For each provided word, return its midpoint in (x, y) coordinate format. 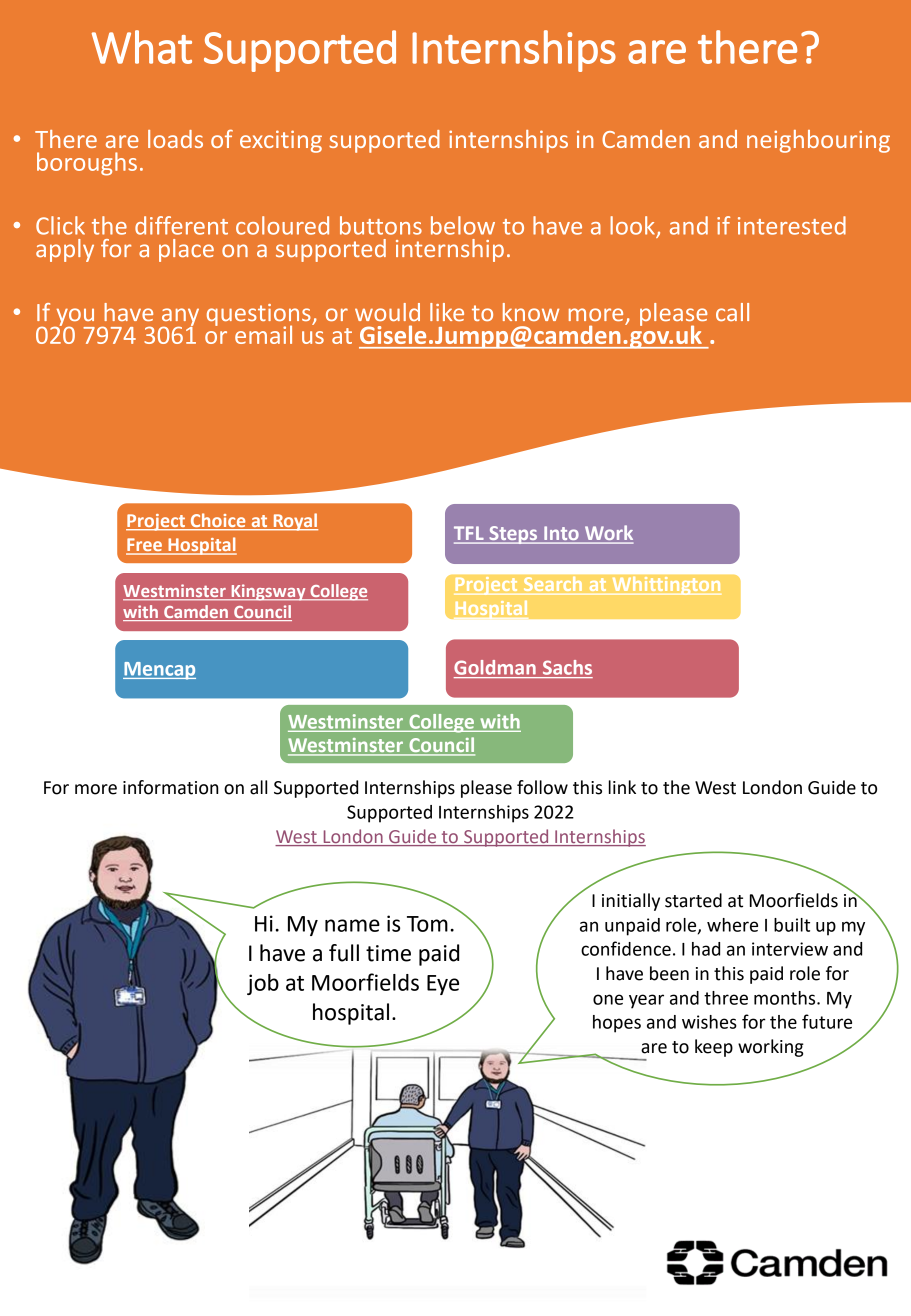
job (263, 984)
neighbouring (818, 141)
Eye (443, 985)
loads (175, 139)
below (463, 225)
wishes (709, 1022)
